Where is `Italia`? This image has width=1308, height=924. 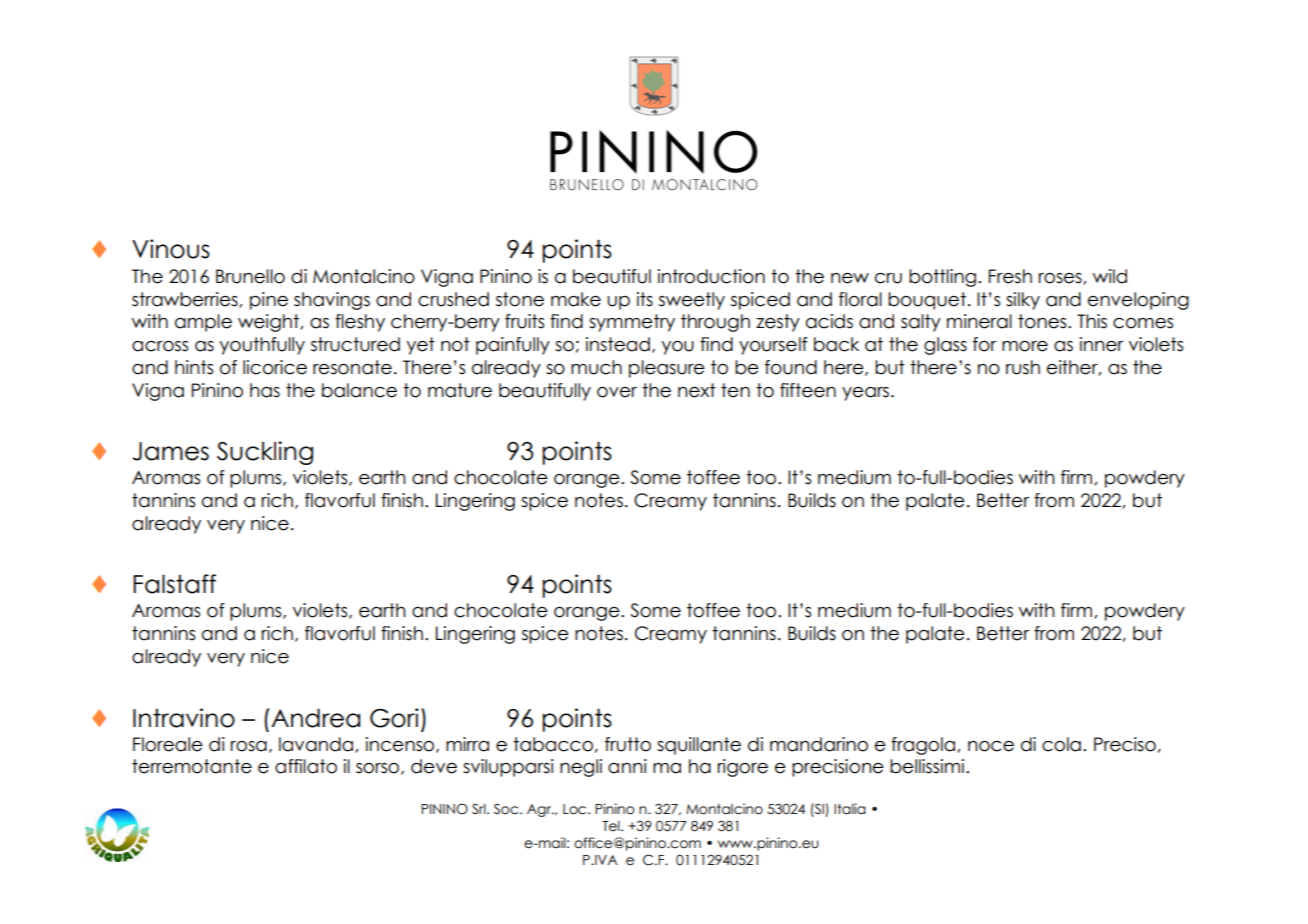
Italia is located at coordinates (850, 809).
